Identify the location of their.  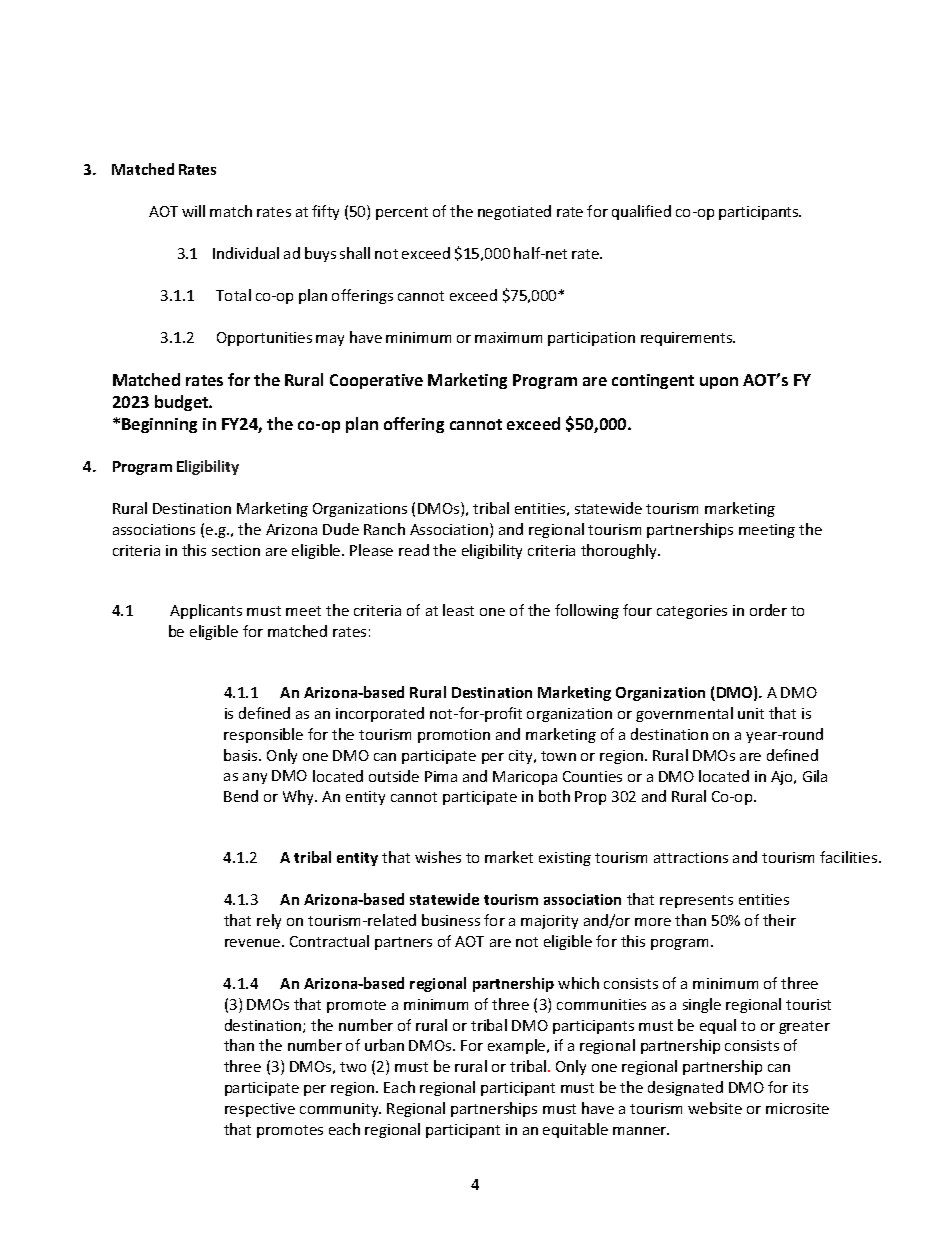
(779, 920).
